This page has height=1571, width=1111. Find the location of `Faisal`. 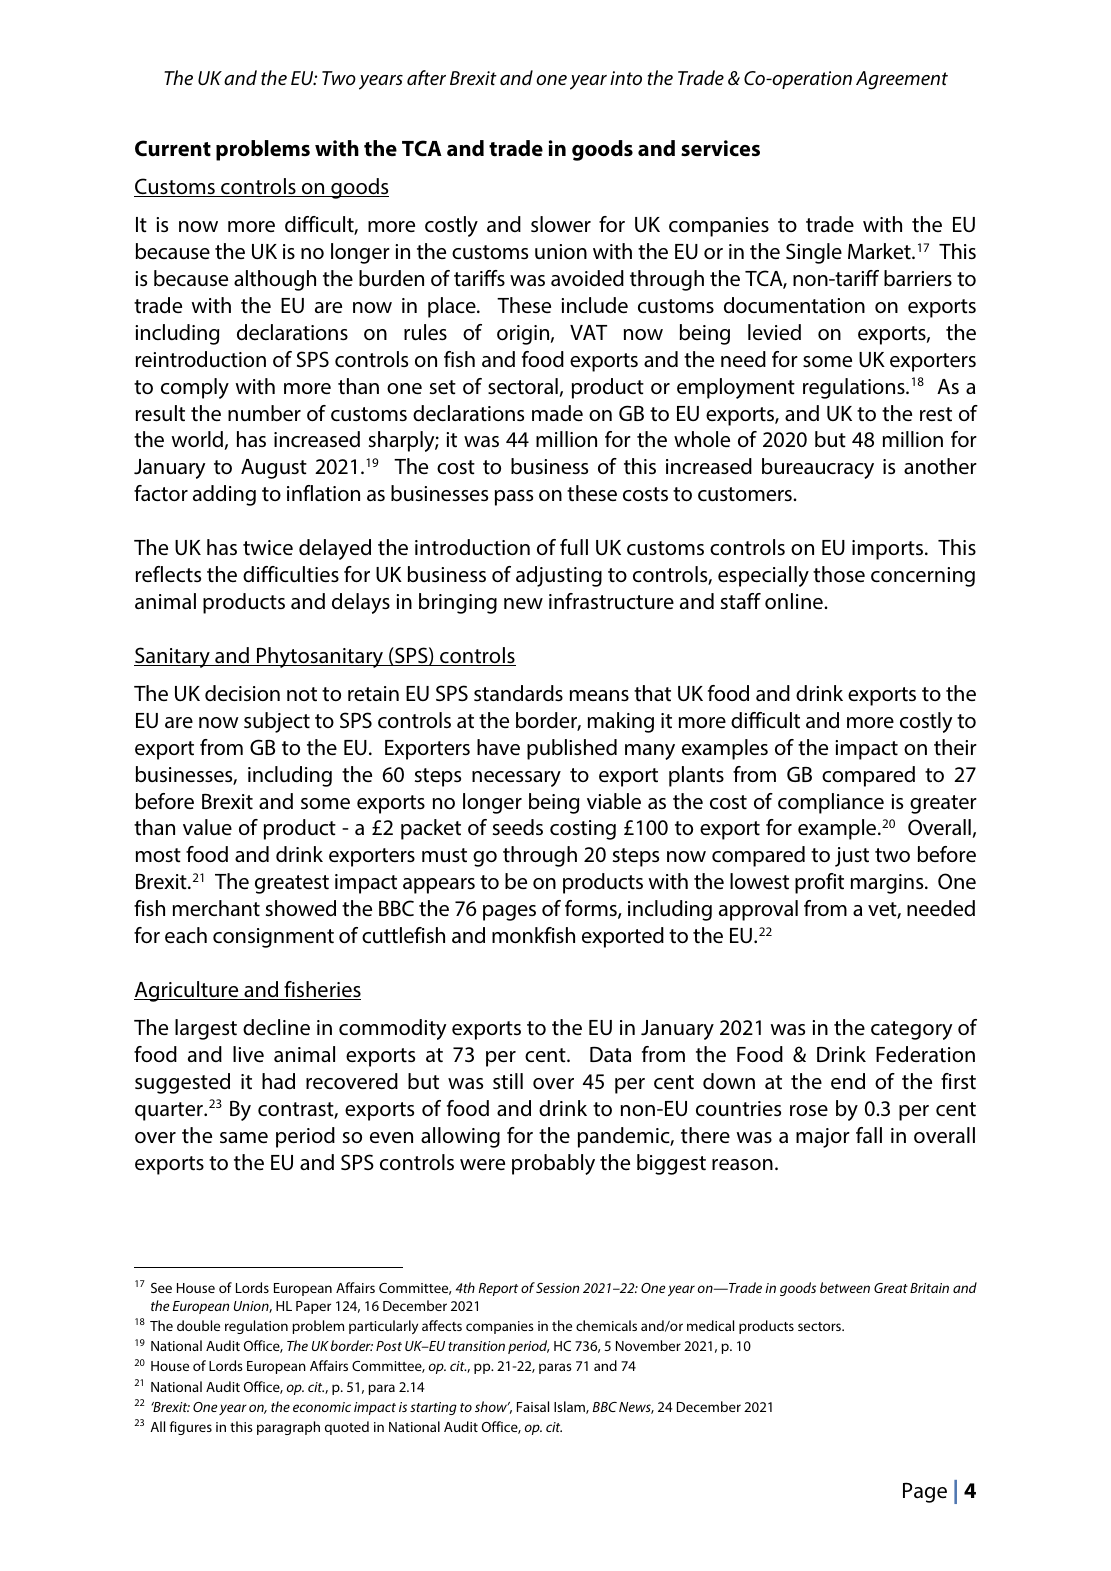

Faisal is located at coordinates (533, 1406).
